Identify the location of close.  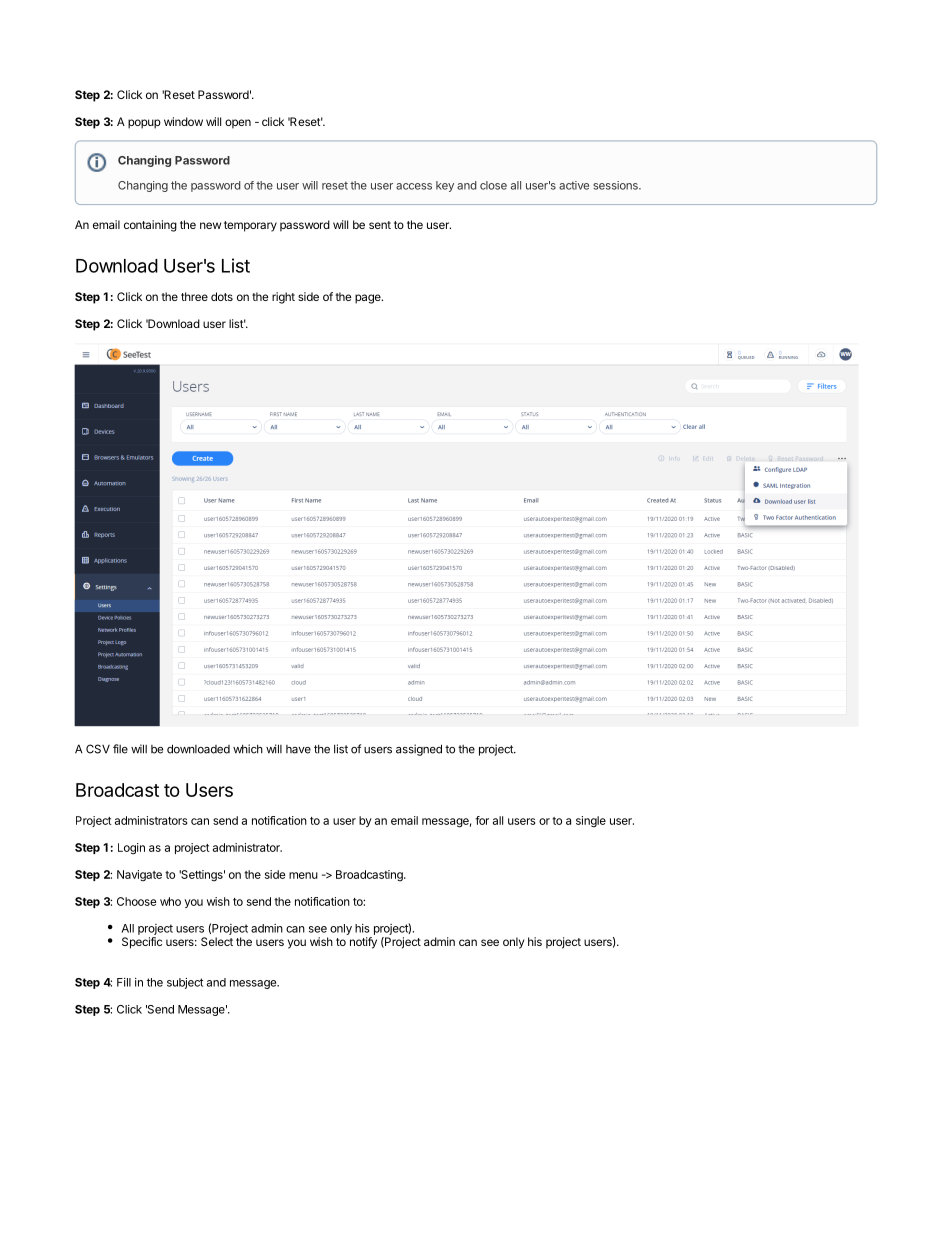
(493, 185).
